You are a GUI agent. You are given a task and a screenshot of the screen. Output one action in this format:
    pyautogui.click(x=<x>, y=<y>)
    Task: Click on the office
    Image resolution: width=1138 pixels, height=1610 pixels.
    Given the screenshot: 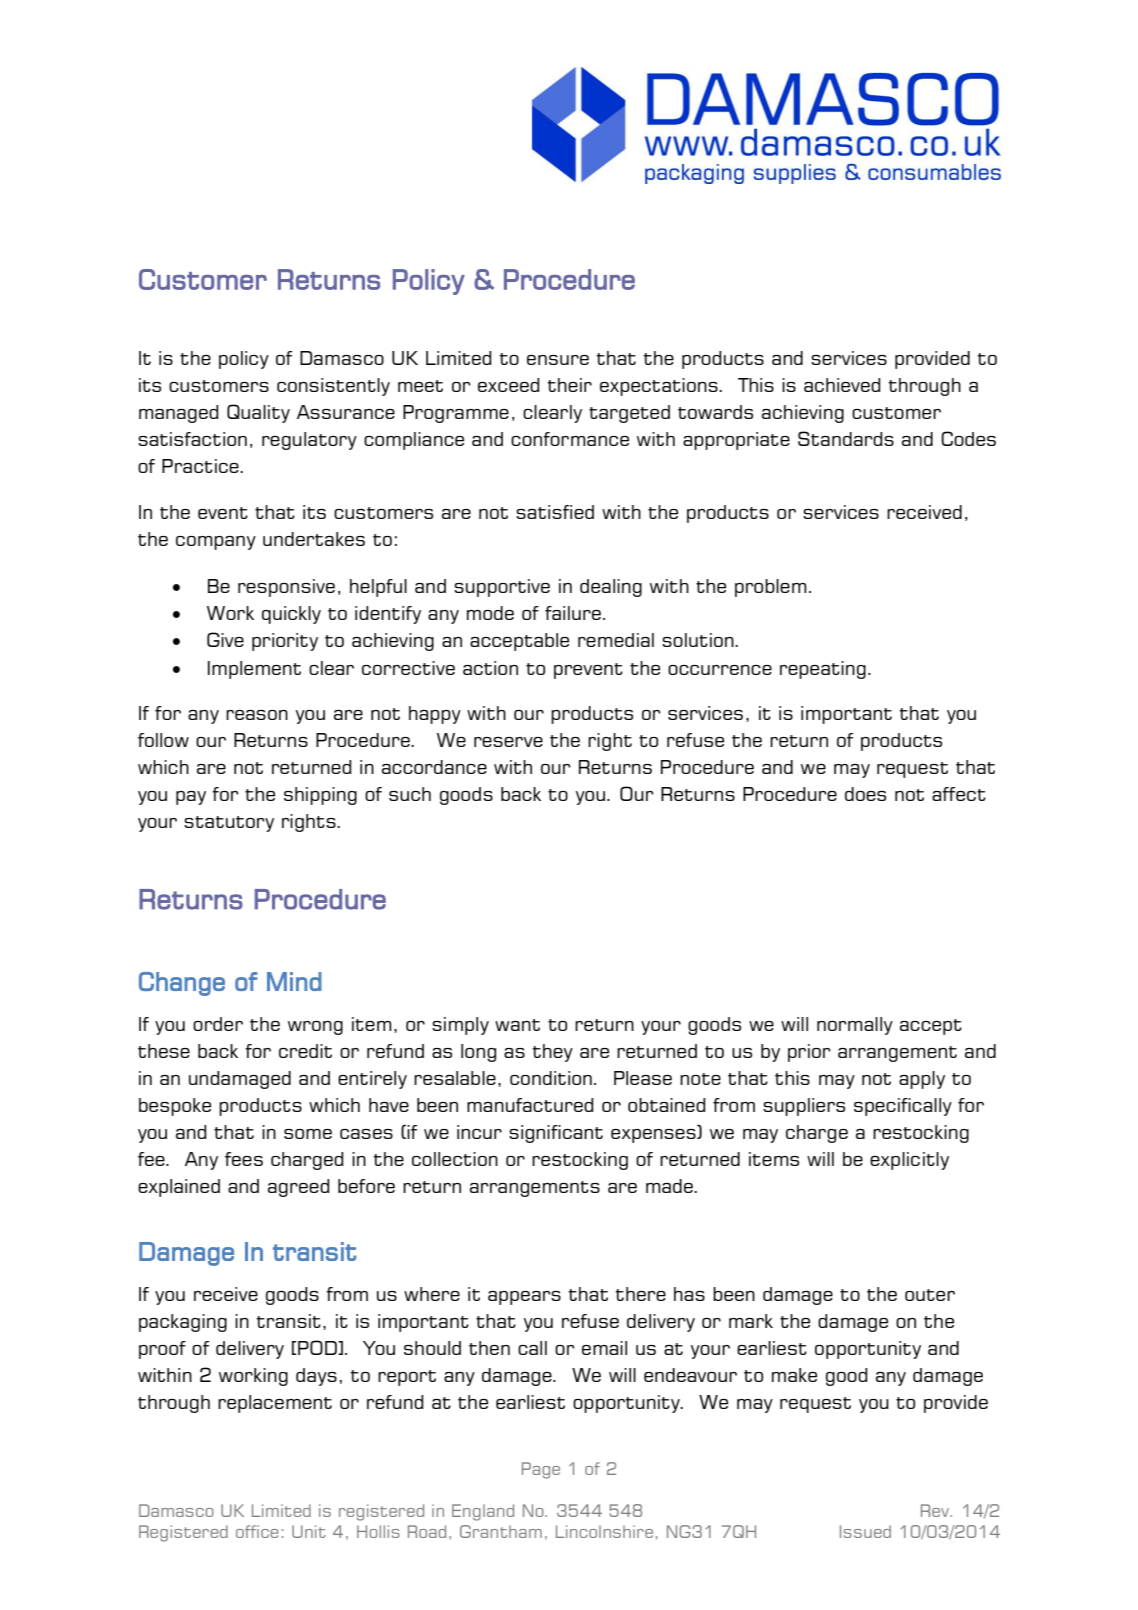 What is the action you would take?
    pyautogui.click(x=257, y=1531)
